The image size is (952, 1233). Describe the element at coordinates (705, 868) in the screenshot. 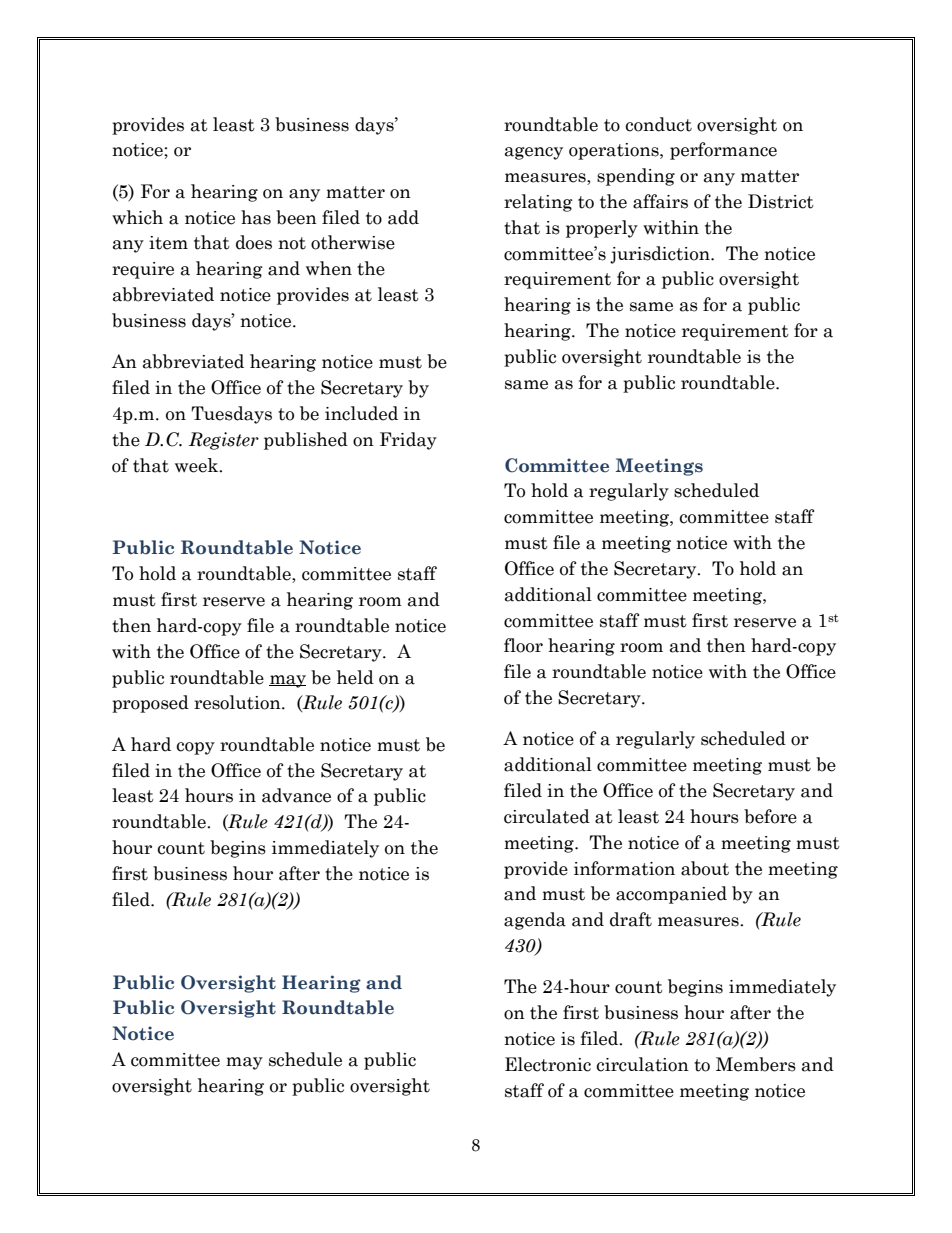

I see `about` at that location.
